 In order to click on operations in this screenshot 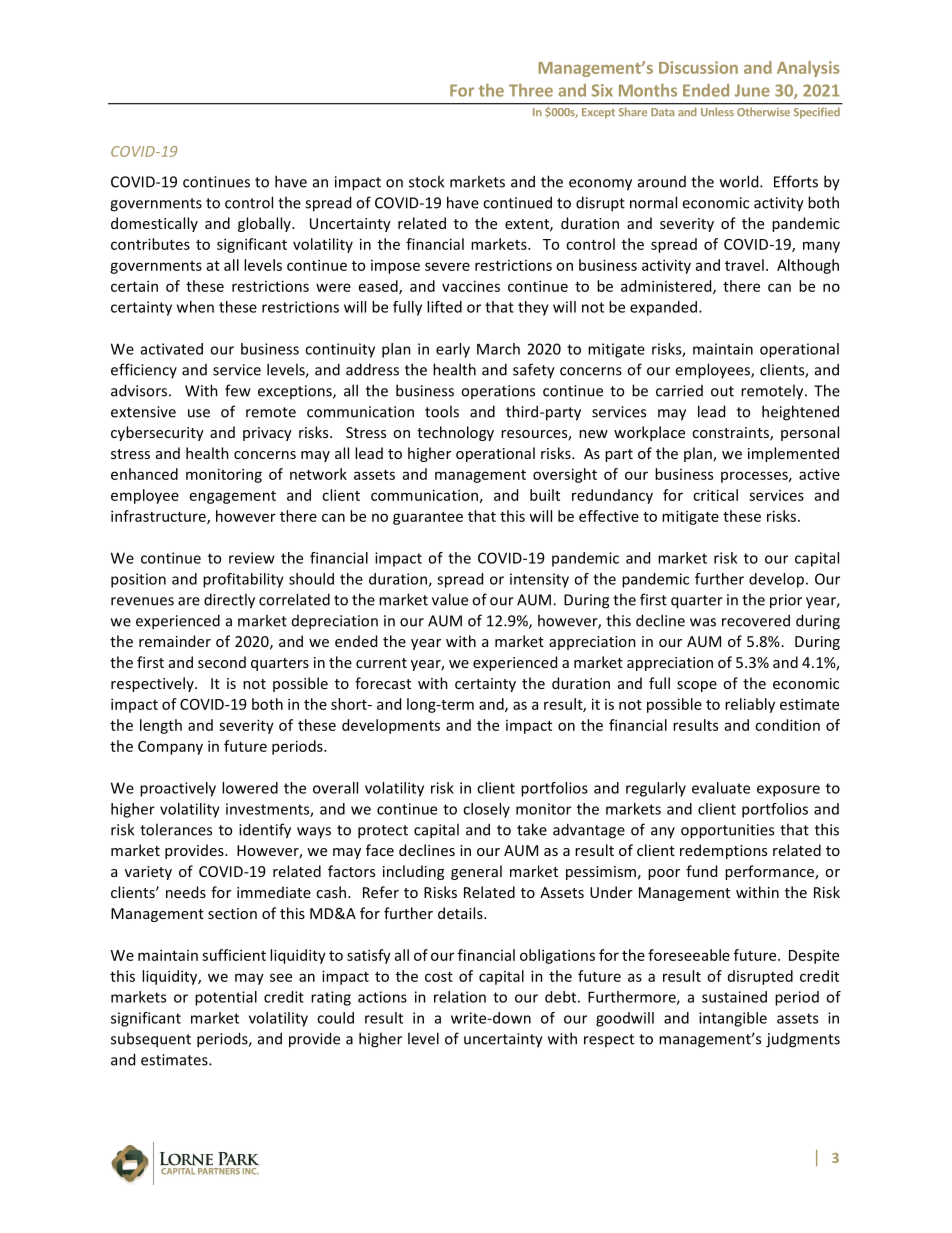, I will do `click(498, 392)`.
